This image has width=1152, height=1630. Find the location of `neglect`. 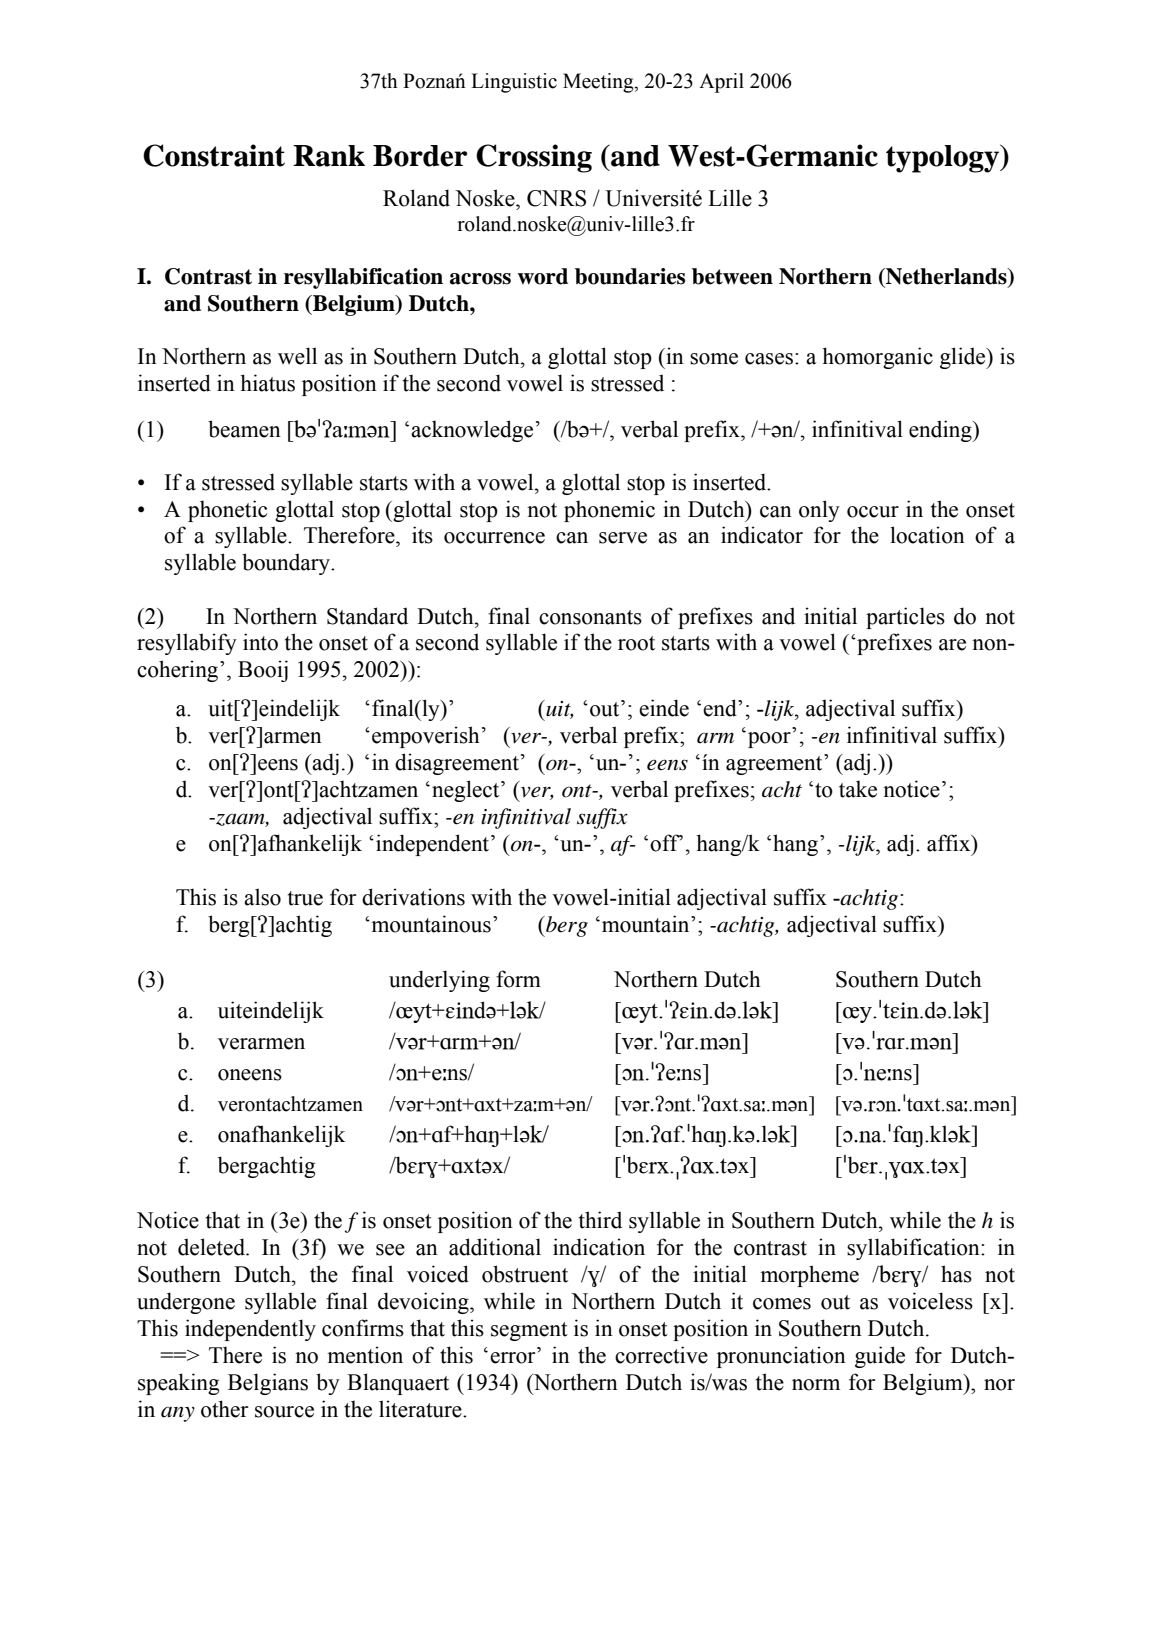

neglect is located at coordinates (467, 791).
